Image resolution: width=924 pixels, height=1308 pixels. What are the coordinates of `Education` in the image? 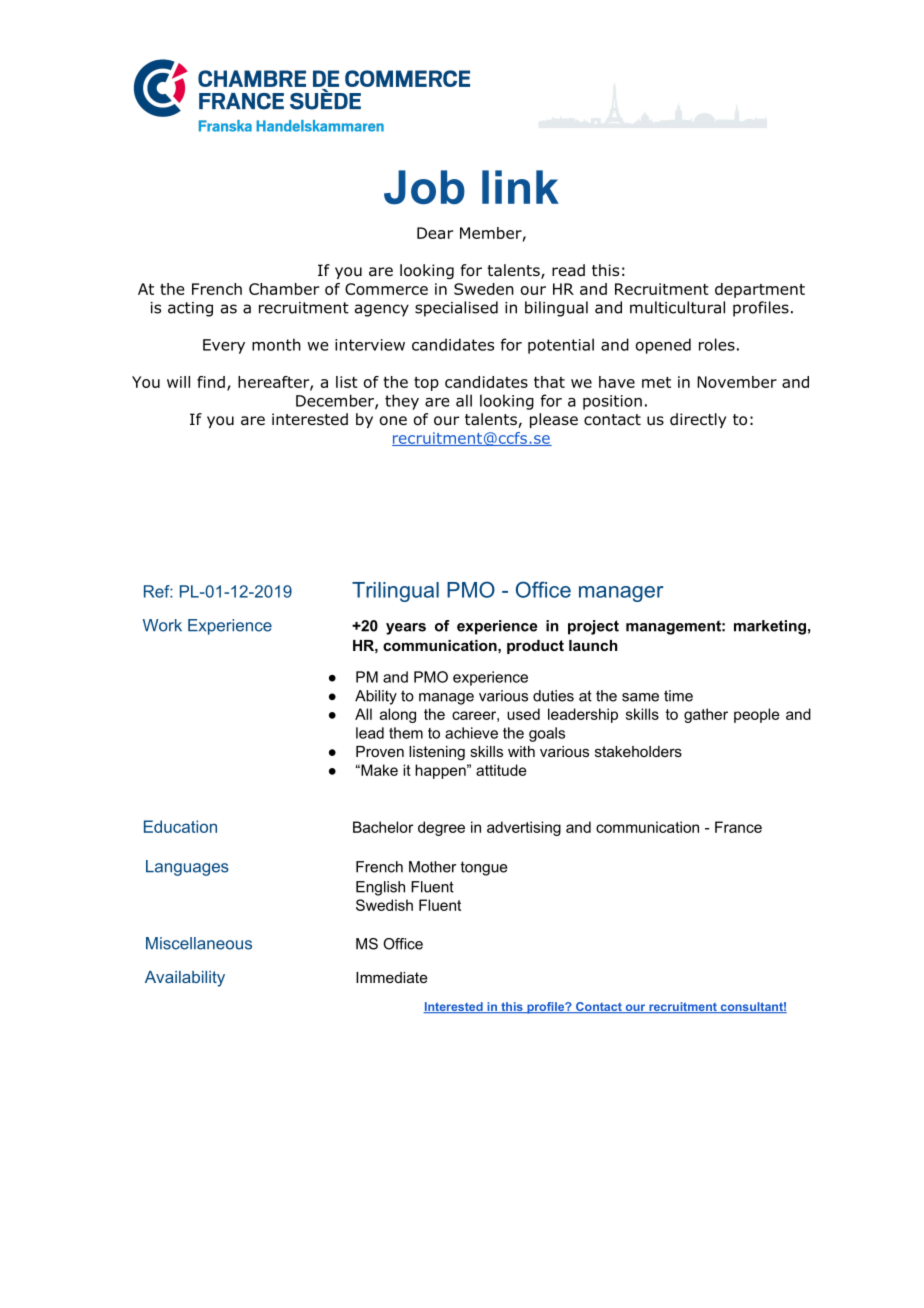 It's located at (180, 826).
